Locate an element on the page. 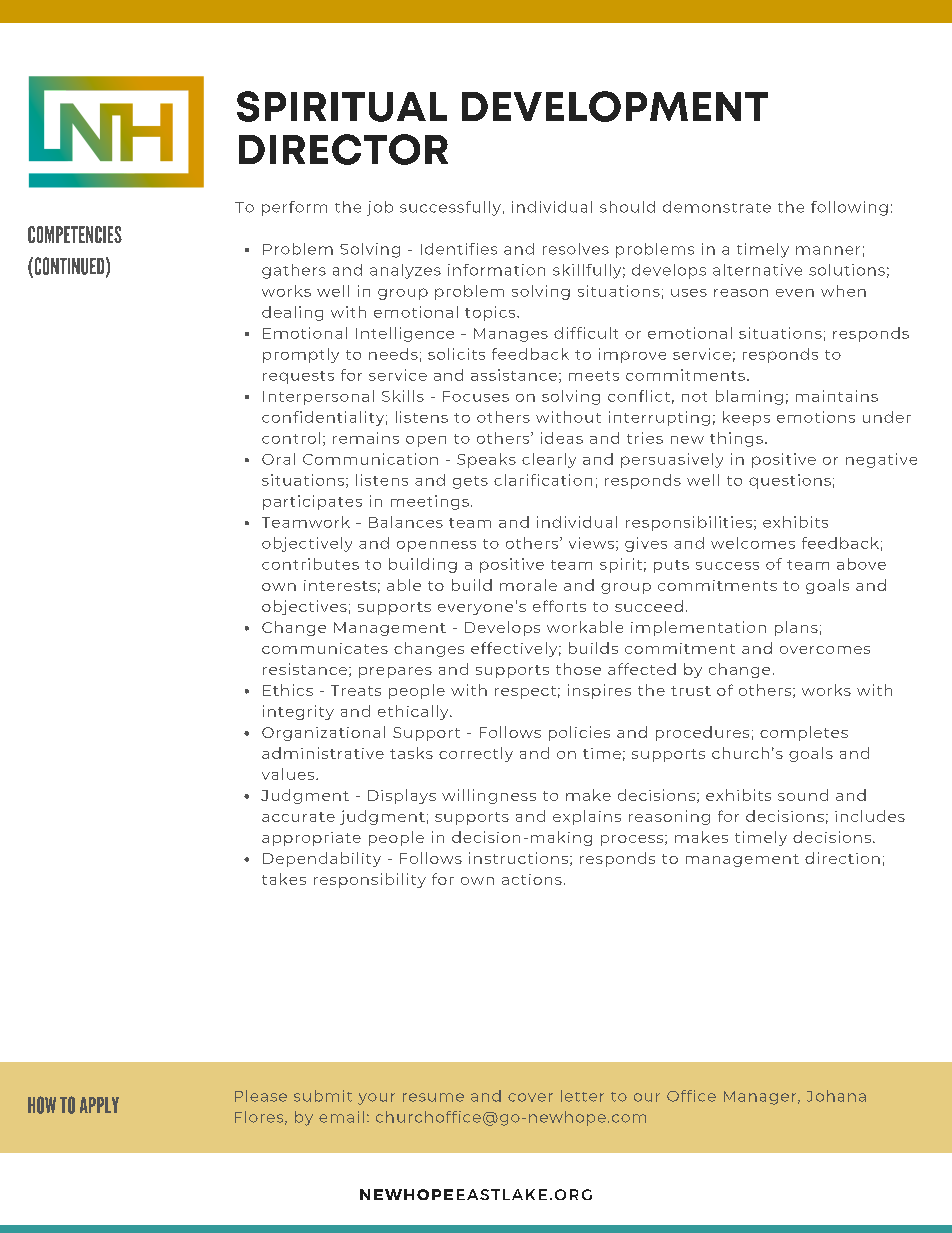  Speaks is located at coordinates (486, 460).
